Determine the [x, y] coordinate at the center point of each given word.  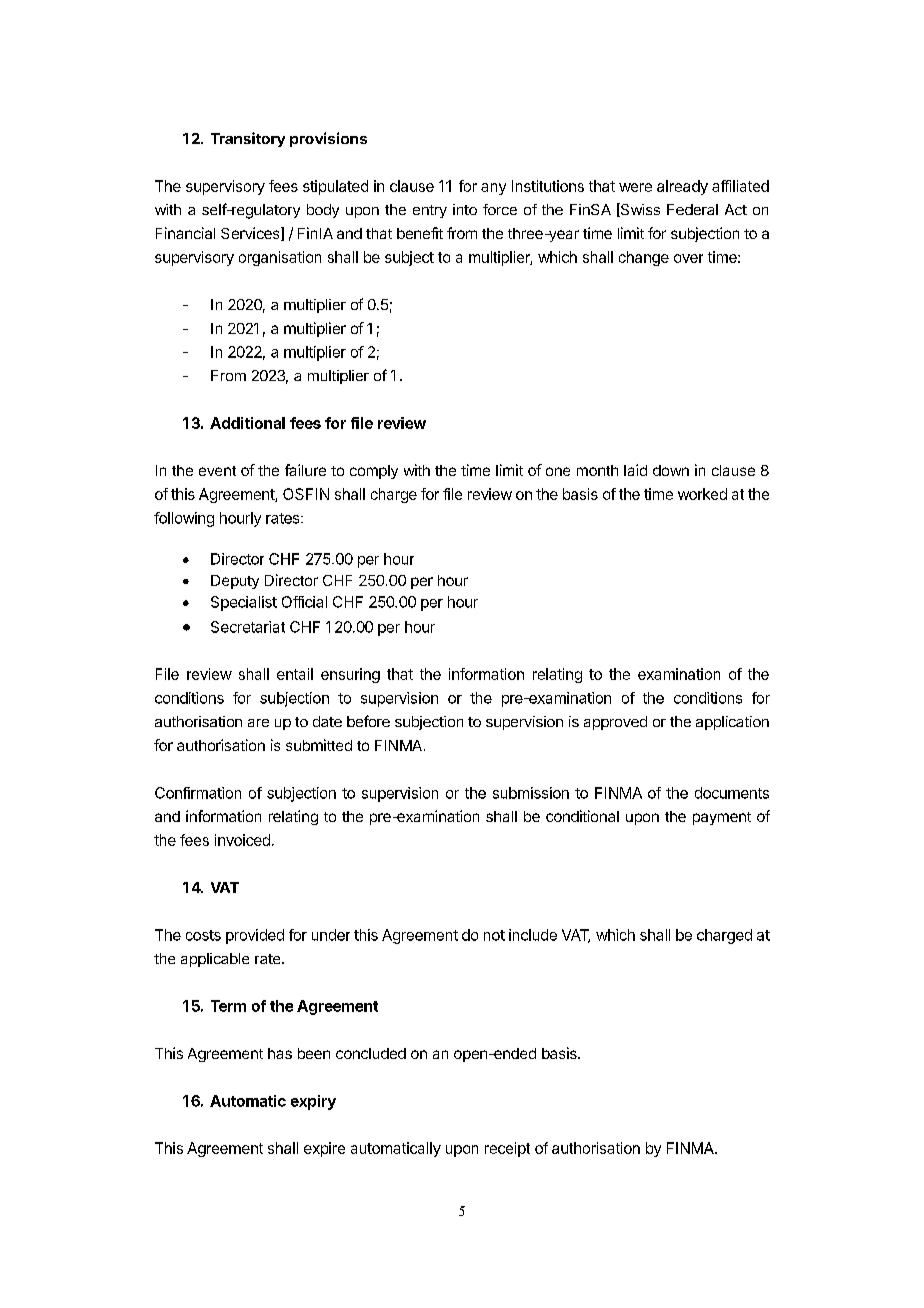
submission [531, 793]
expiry [313, 1102]
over [688, 258]
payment [722, 818]
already [682, 187]
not [494, 935]
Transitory [248, 139]
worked [702, 494]
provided [255, 936]
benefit [420, 233]
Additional [247, 423]
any [493, 189]
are [258, 723]
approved [615, 723]
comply [374, 472]
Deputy [235, 582]
